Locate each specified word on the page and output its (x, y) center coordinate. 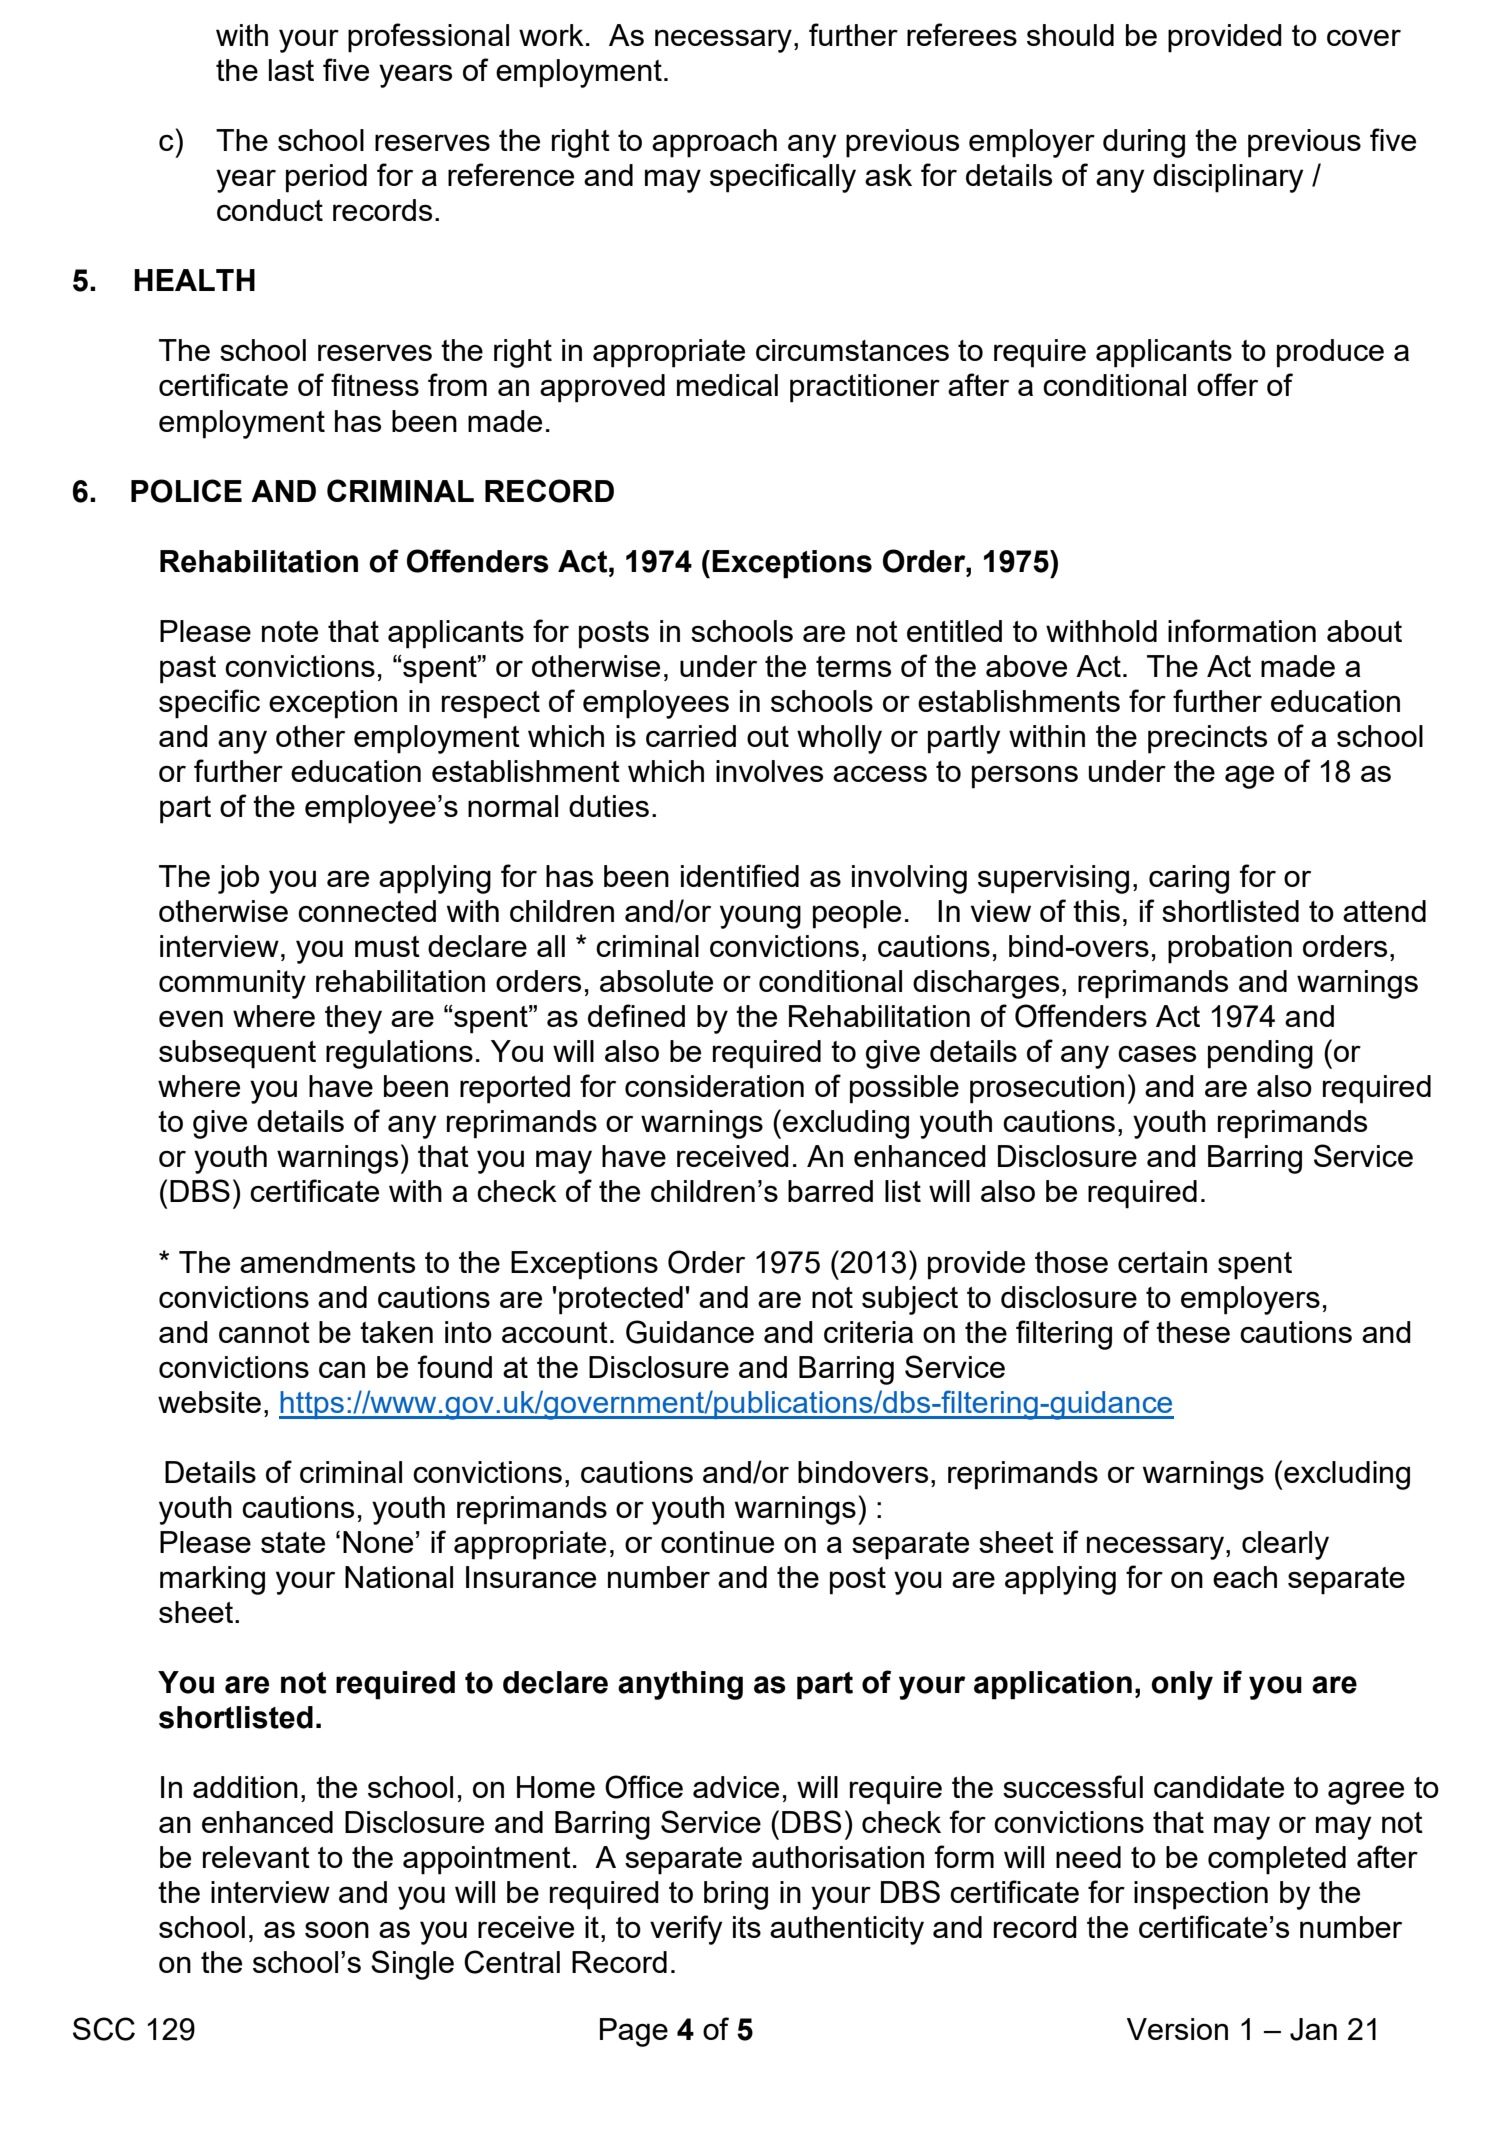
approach (714, 143)
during (1144, 143)
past (188, 670)
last (291, 70)
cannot (264, 1332)
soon (337, 1929)
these (1193, 1332)
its (747, 1927)
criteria (868, 1332)
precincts (1207, 739)
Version (1177, 2029)
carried (691, 736)
